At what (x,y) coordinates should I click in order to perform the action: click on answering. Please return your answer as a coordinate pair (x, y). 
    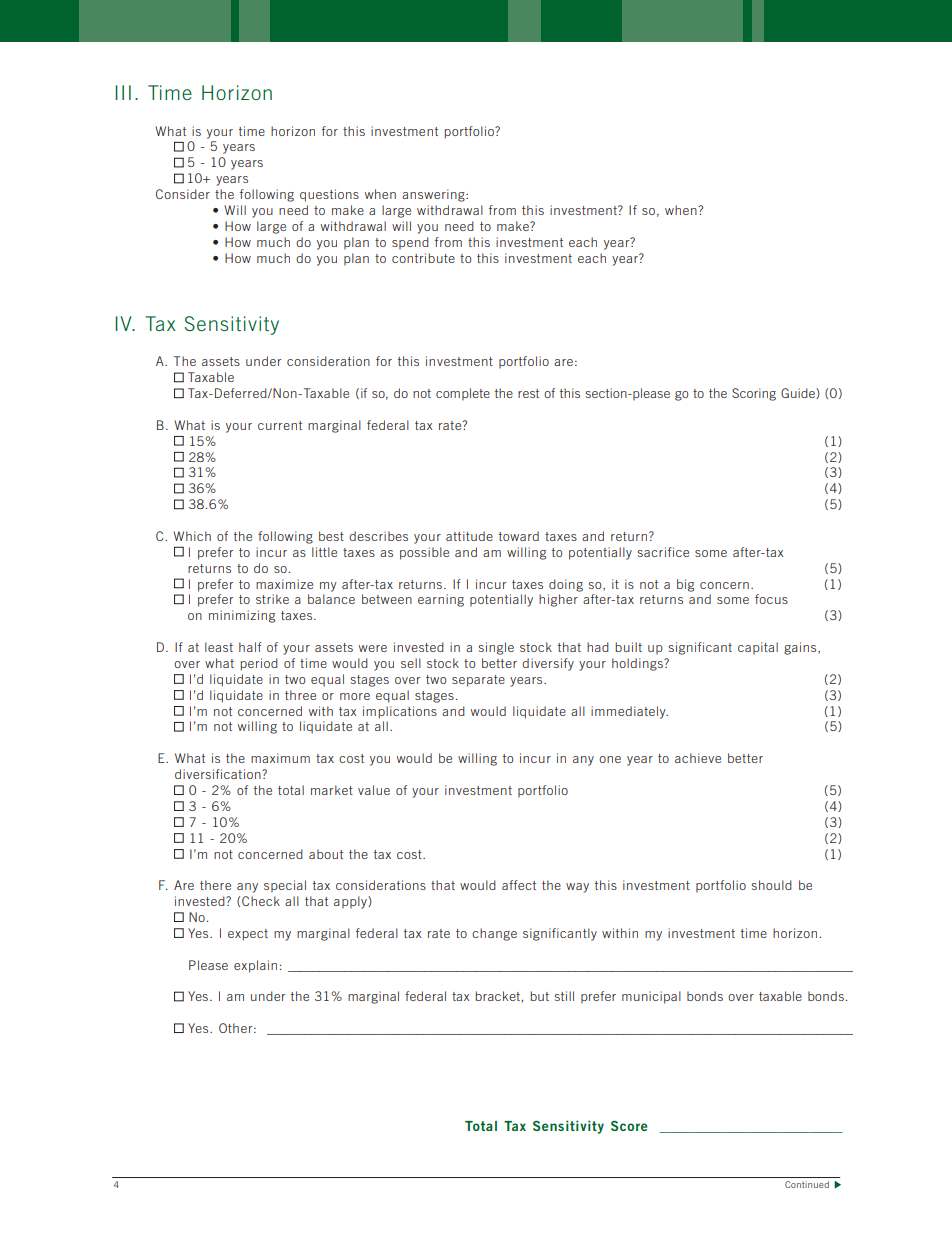
    Looking at the image, I should click on (434, 195).
